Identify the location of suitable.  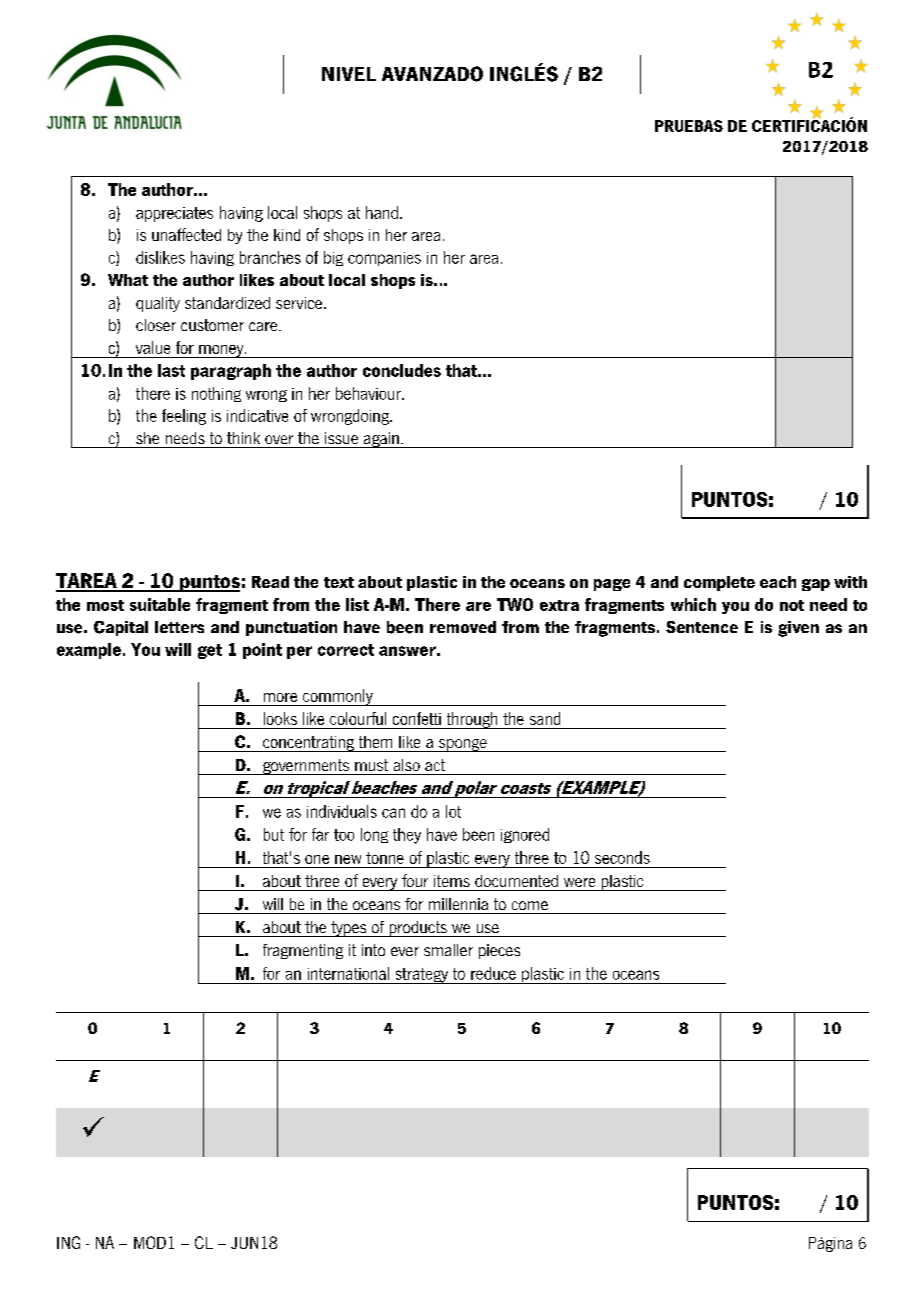
(160, 604).
